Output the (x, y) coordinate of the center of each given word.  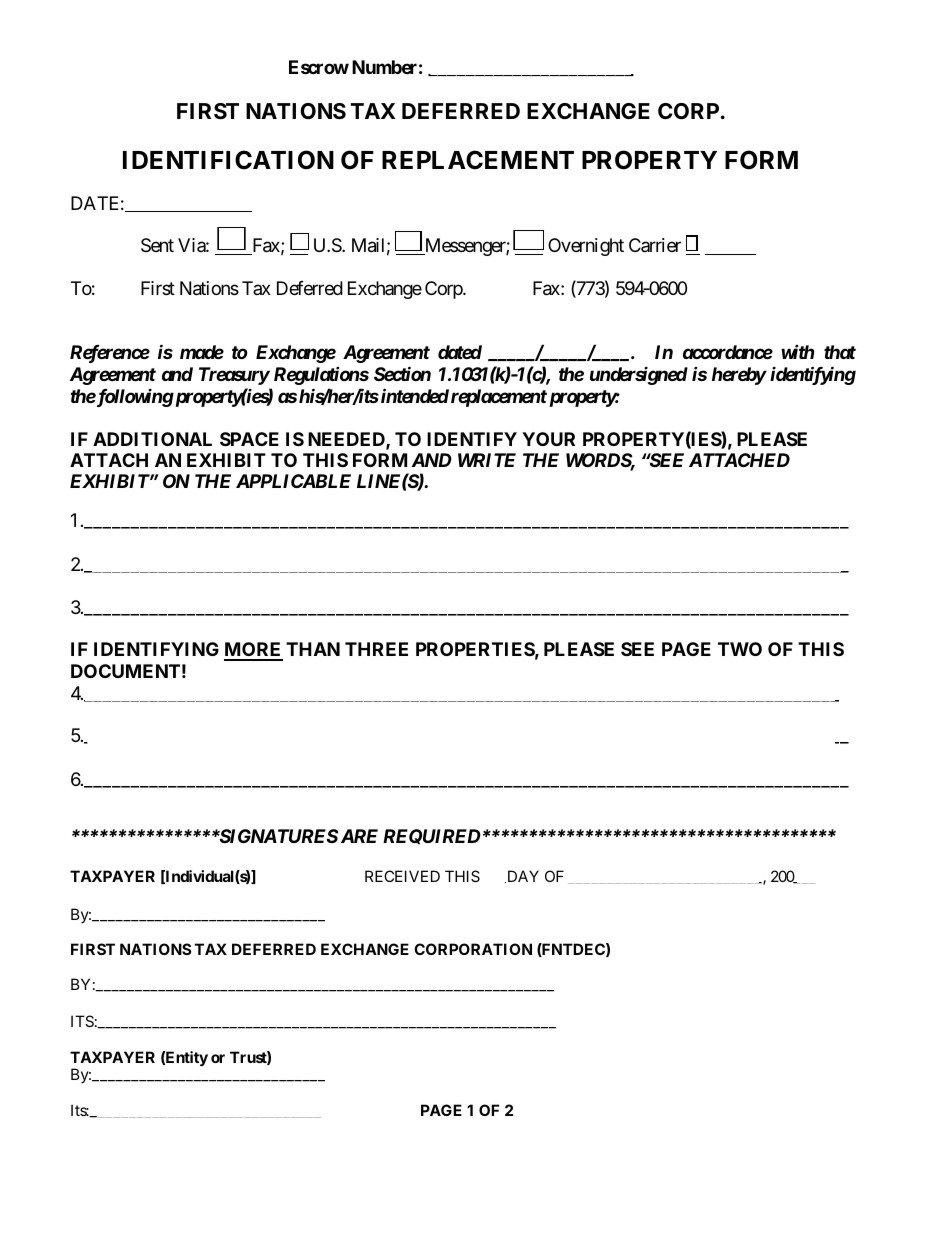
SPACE (249, 439)
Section (402, 373)
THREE (376, 649)
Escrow (319, 67)
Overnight (586, 247)
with (797, 352)
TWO (740, 649)
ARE (358, 836)
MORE (253, 651)
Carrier (655, 245)
